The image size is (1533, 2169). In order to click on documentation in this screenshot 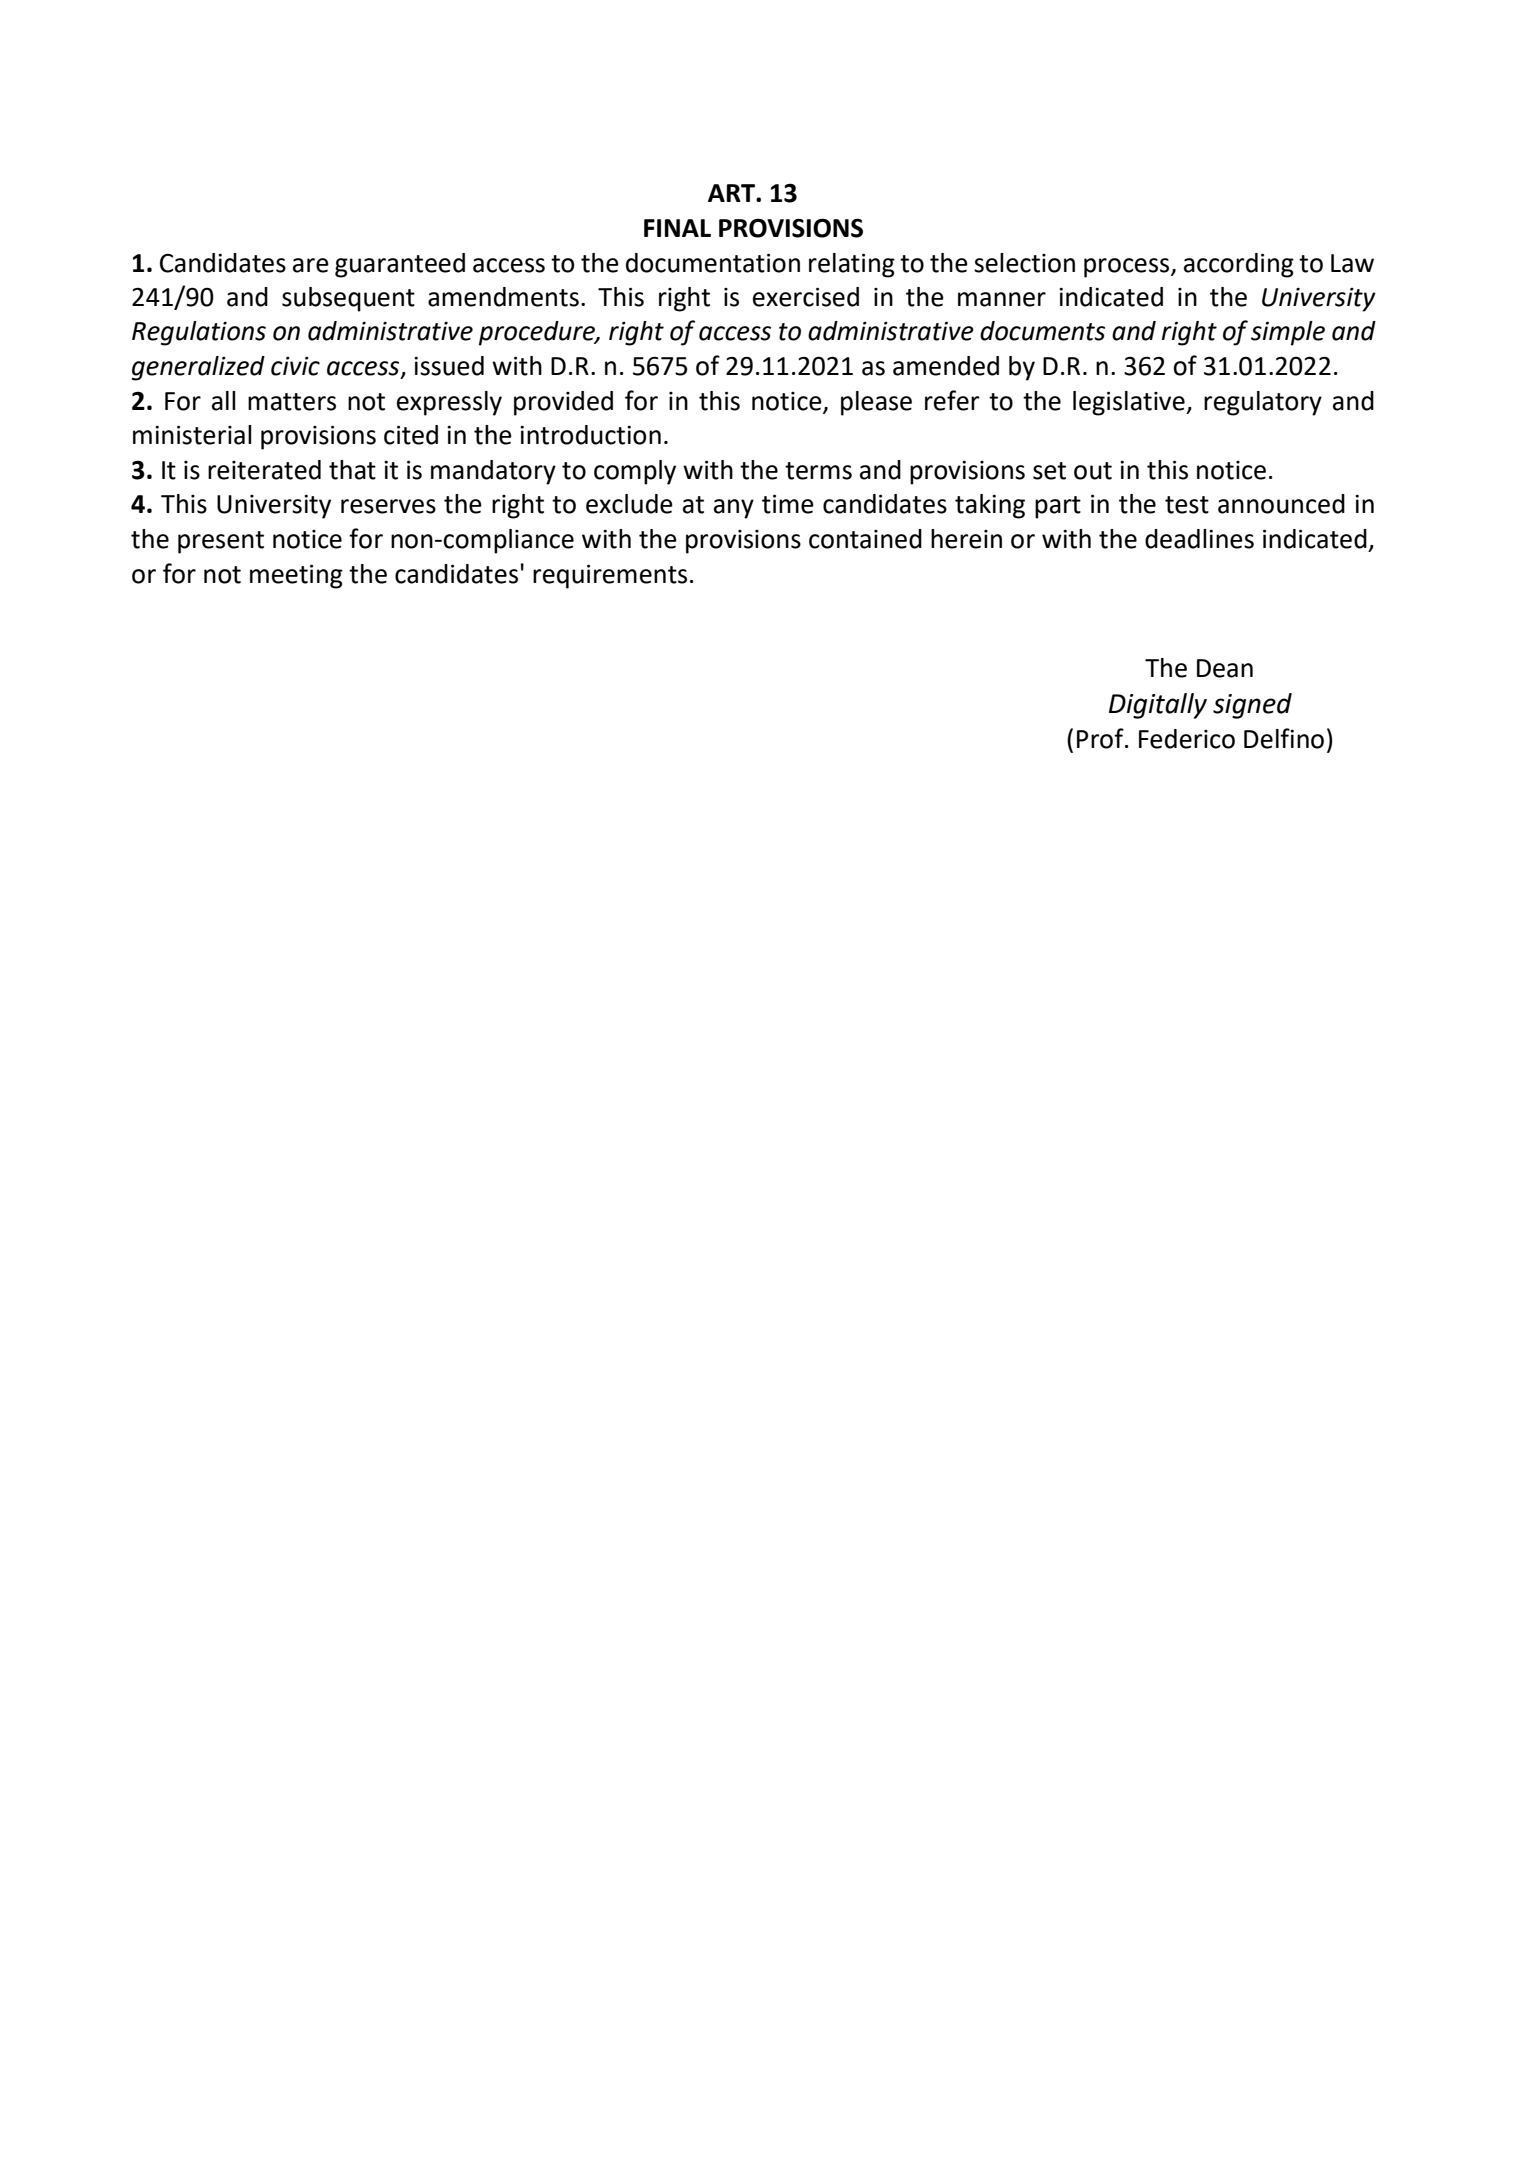, I will do `click(713, 263)`.
